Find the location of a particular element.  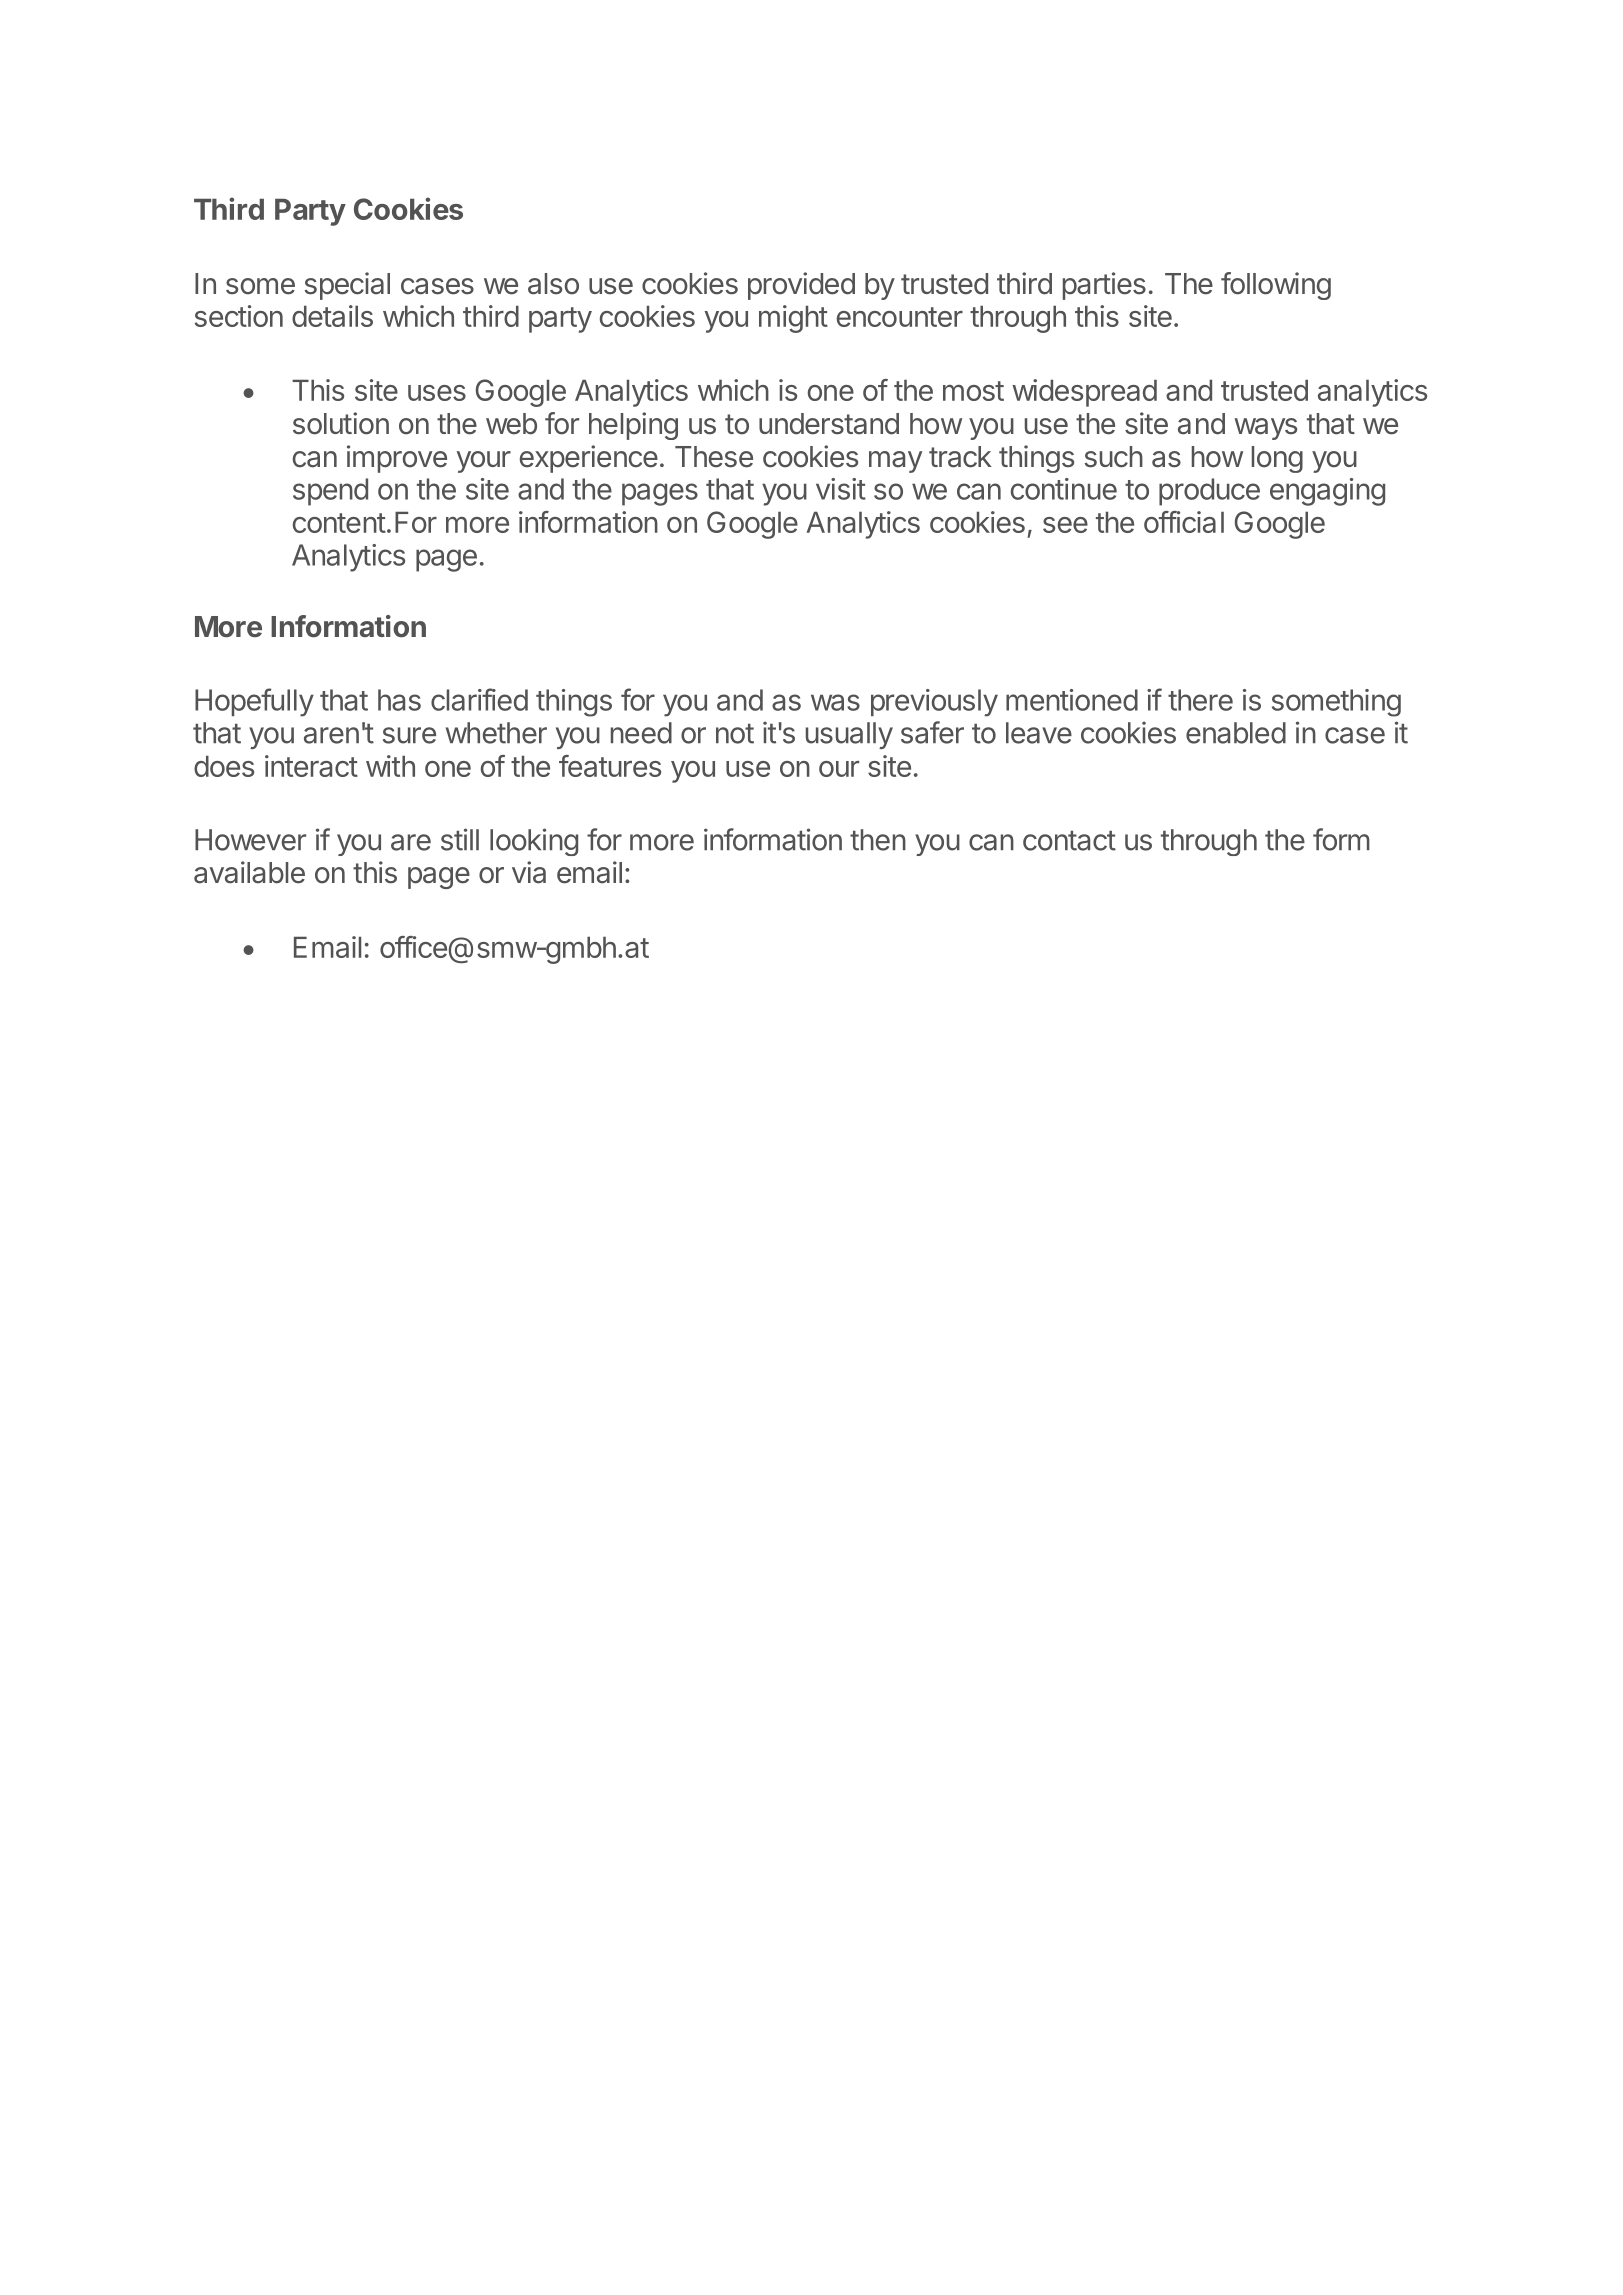

still is located at coordinates (460, 839).
